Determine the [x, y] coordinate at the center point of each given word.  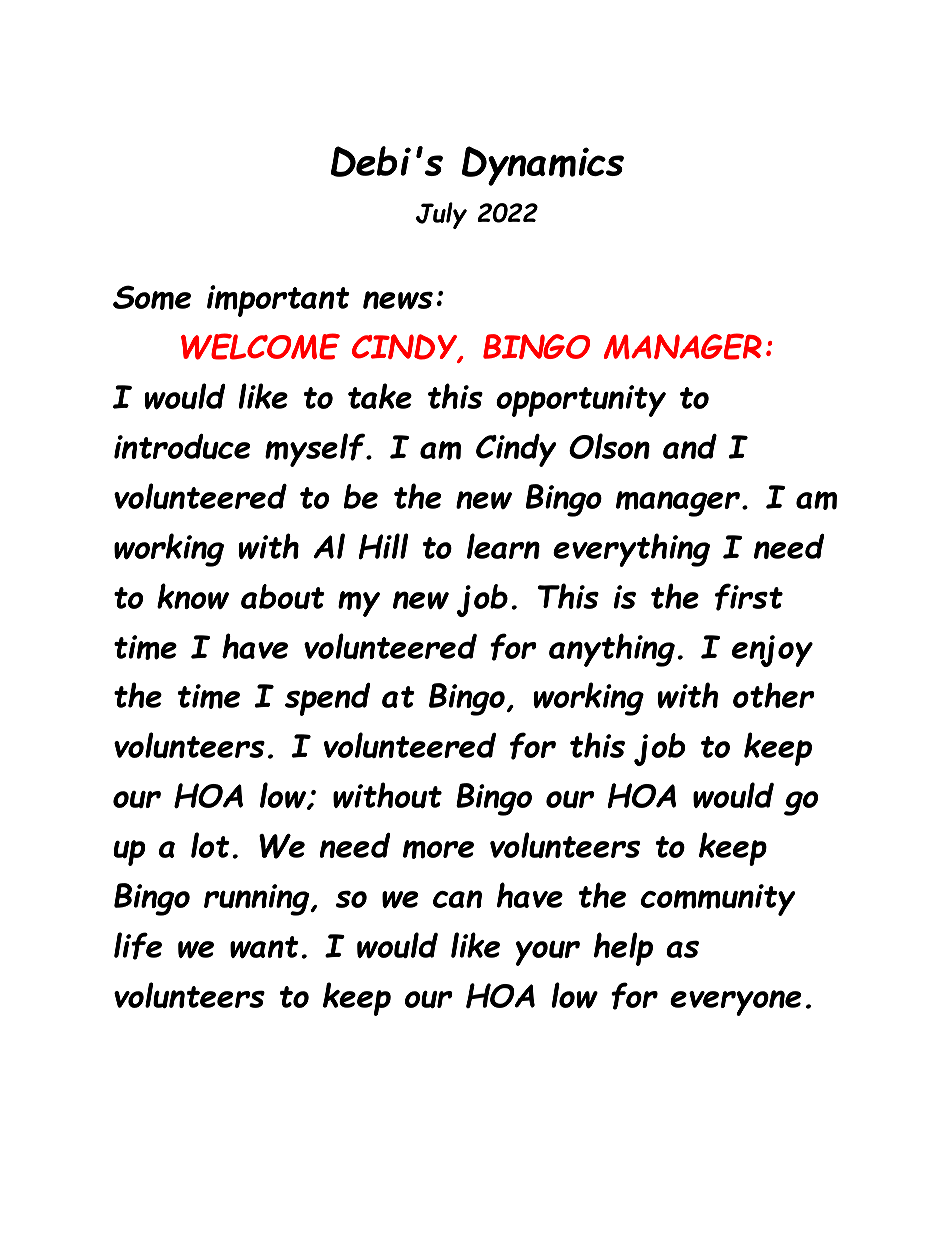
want [264, 947]
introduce [182, 446]
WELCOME [260, 346]
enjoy [772, 651]
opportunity [581, 401]
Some [152, 297]
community [718, 900]
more [438, 849]
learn [503, 546]
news [398, 300]
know [193, 596]
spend [328, 699]
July [441, 215]
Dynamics [543, 166]
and [690, 446]
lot [210, 845]
